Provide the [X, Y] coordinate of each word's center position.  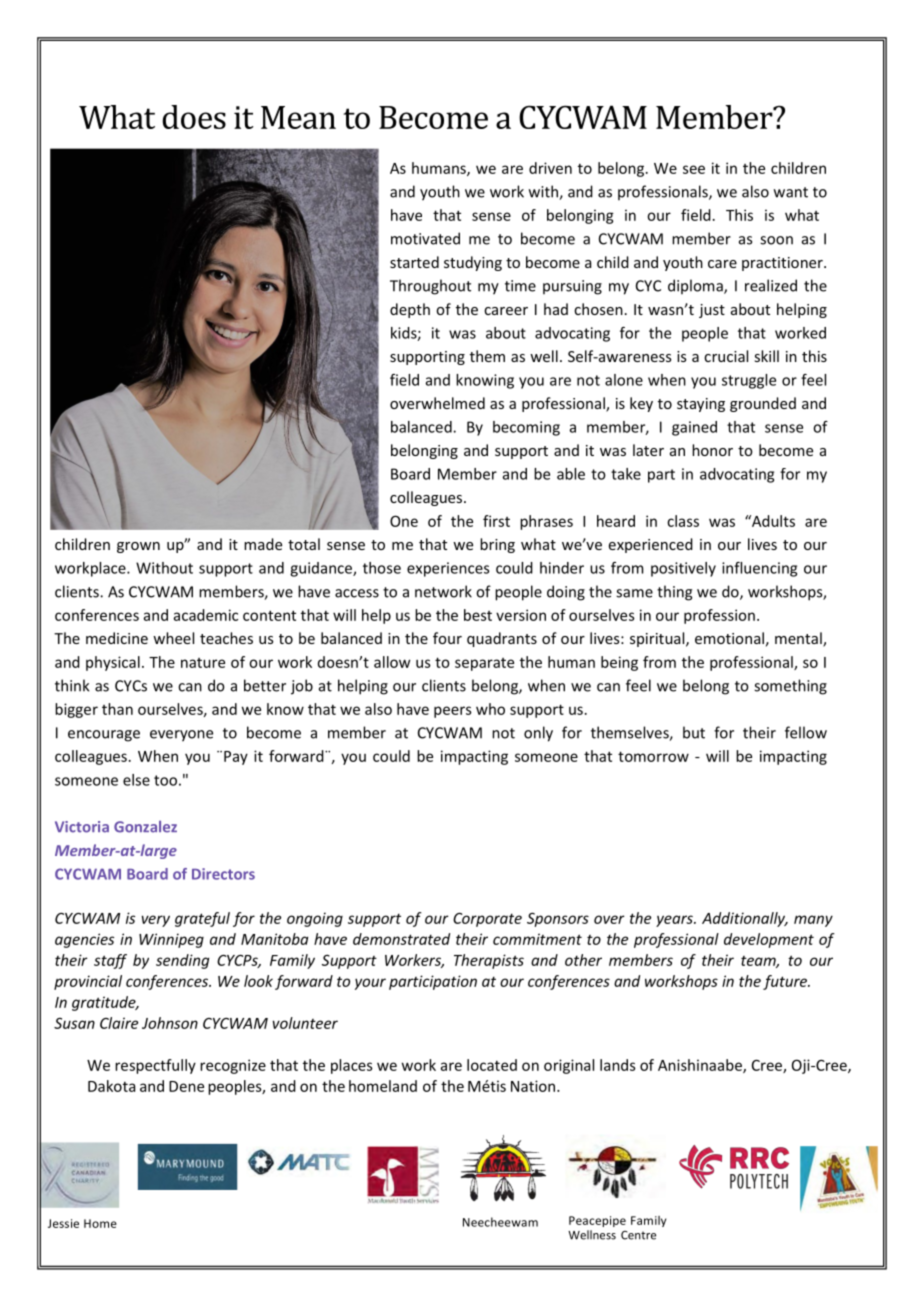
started [414, 262]
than [117, 709]
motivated [425, 238]
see [694, 169]
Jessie [63, 1223]
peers [453, 712]
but [694, 732]
